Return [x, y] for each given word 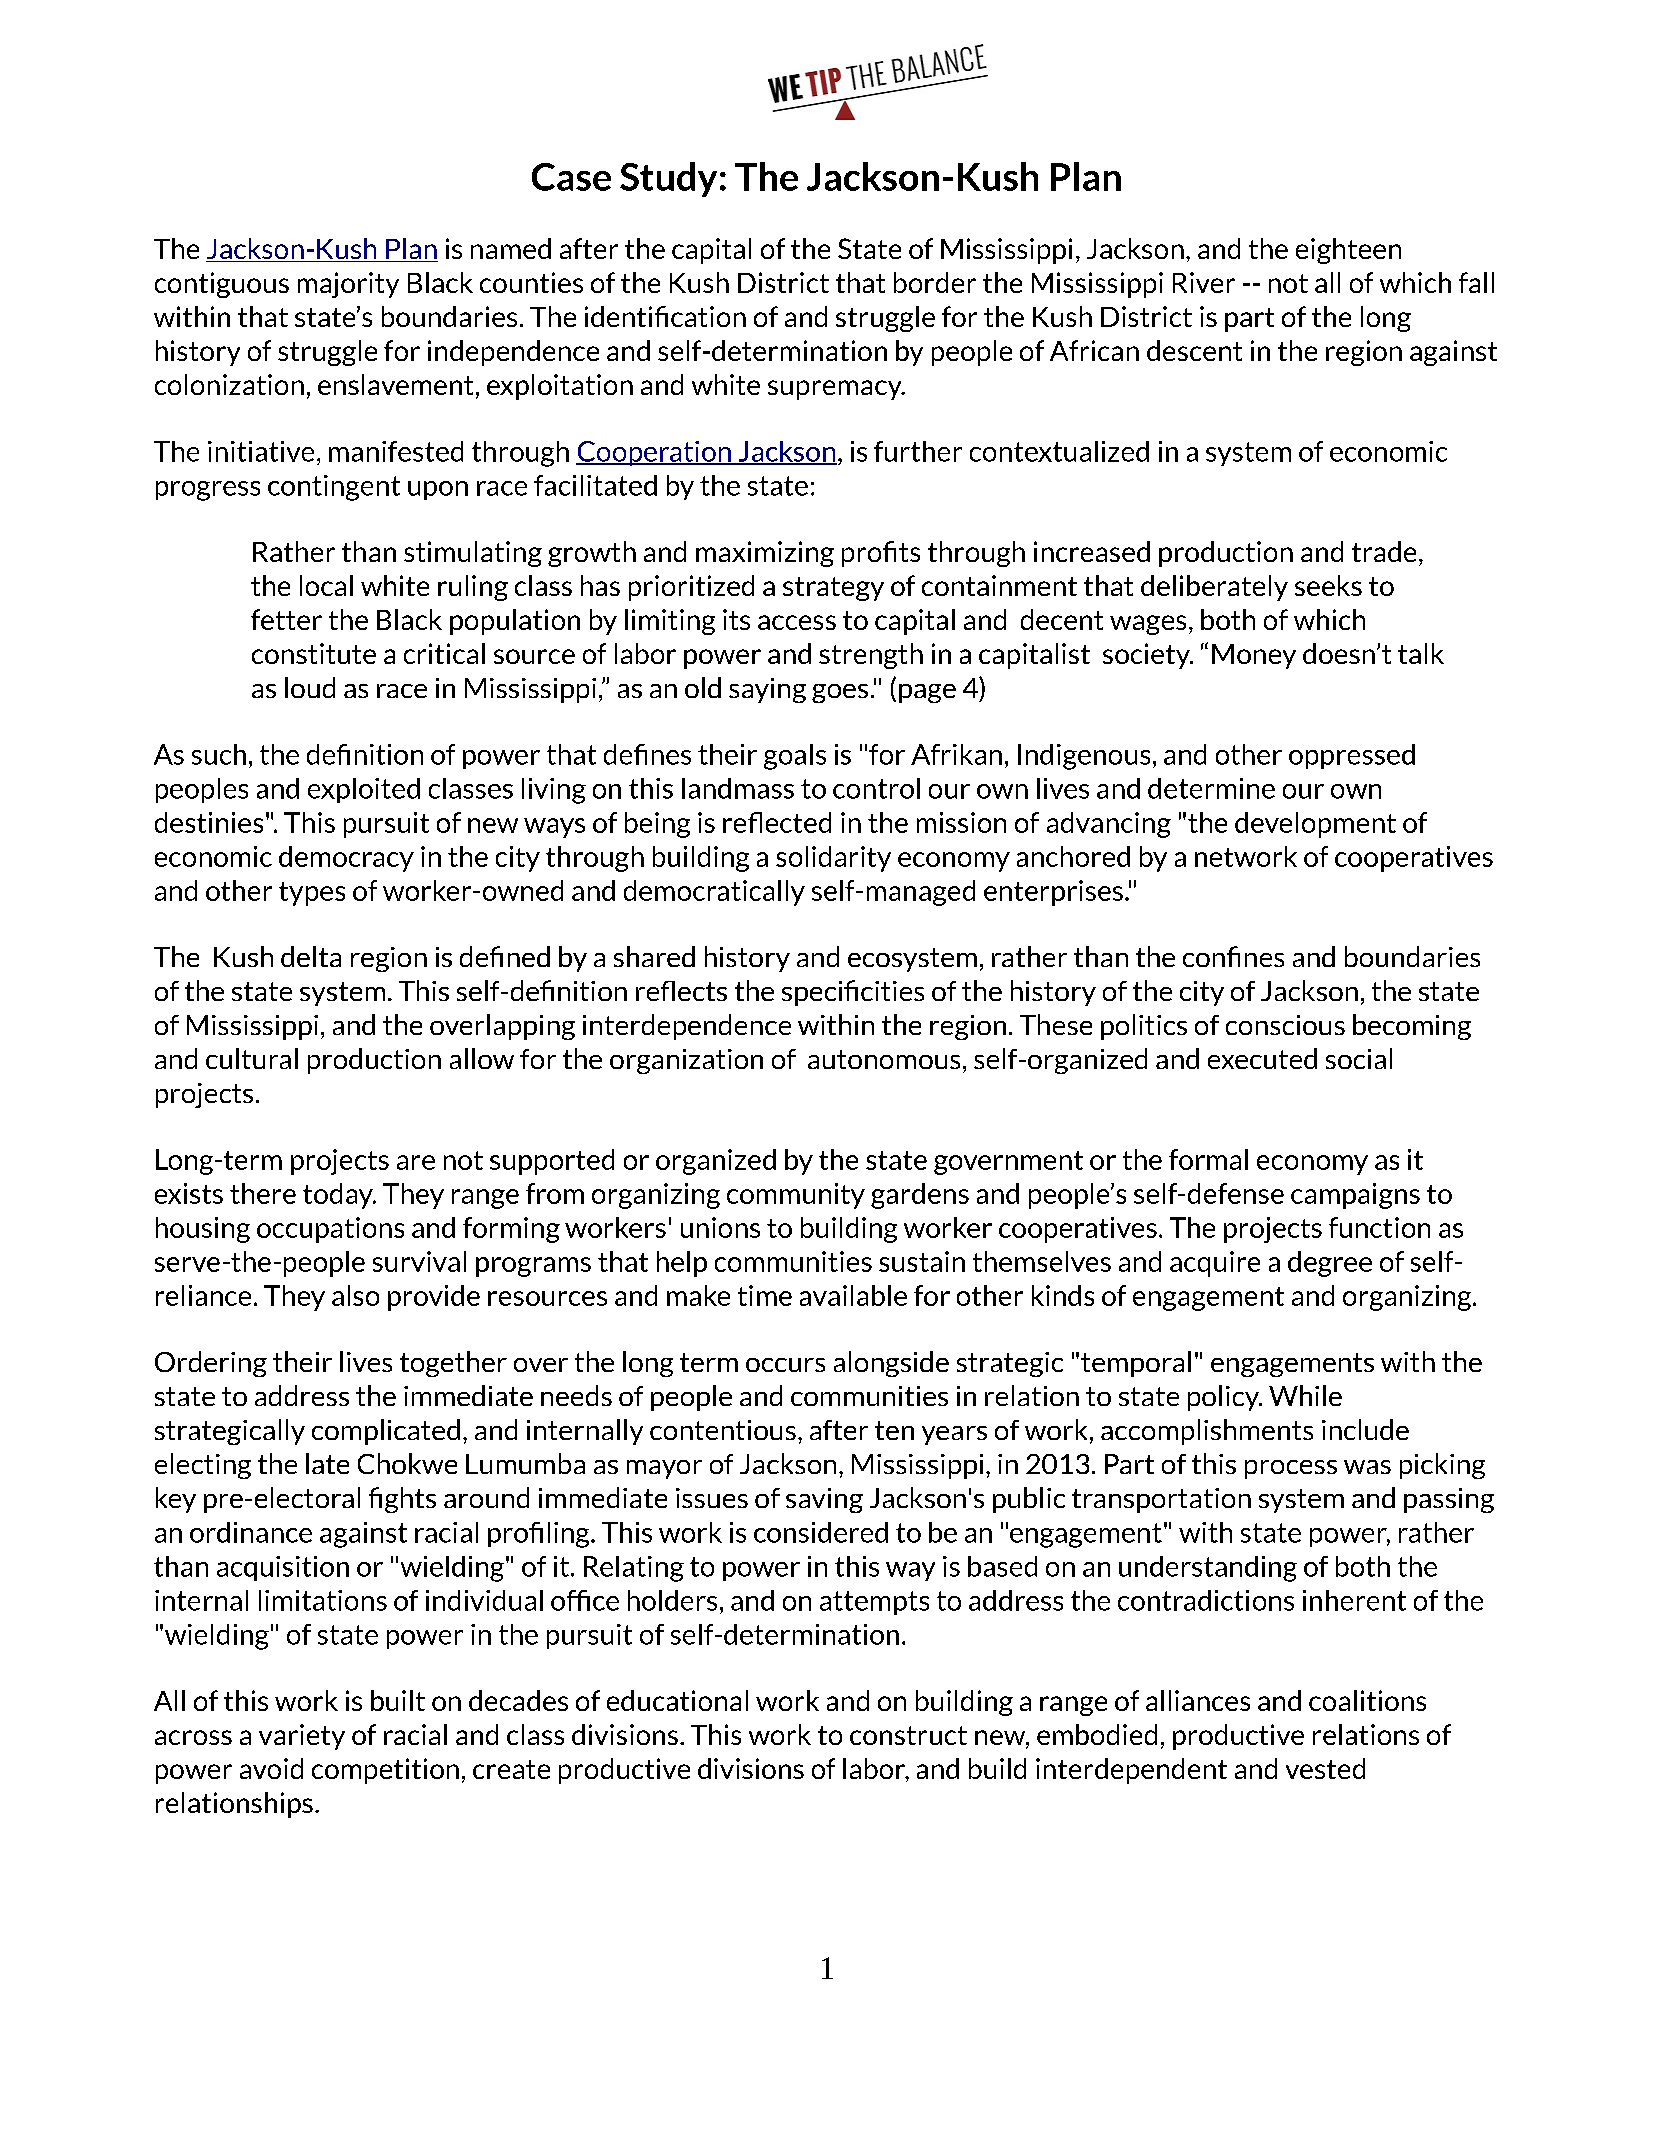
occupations [330, 1230]
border [935, 282]
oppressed [1352, 756]
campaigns [1355, 1196]
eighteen [1348, 251]
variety [302, 1737]
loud [310, 687]
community [796, 1196]
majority [348, 285]
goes [840, 693]
